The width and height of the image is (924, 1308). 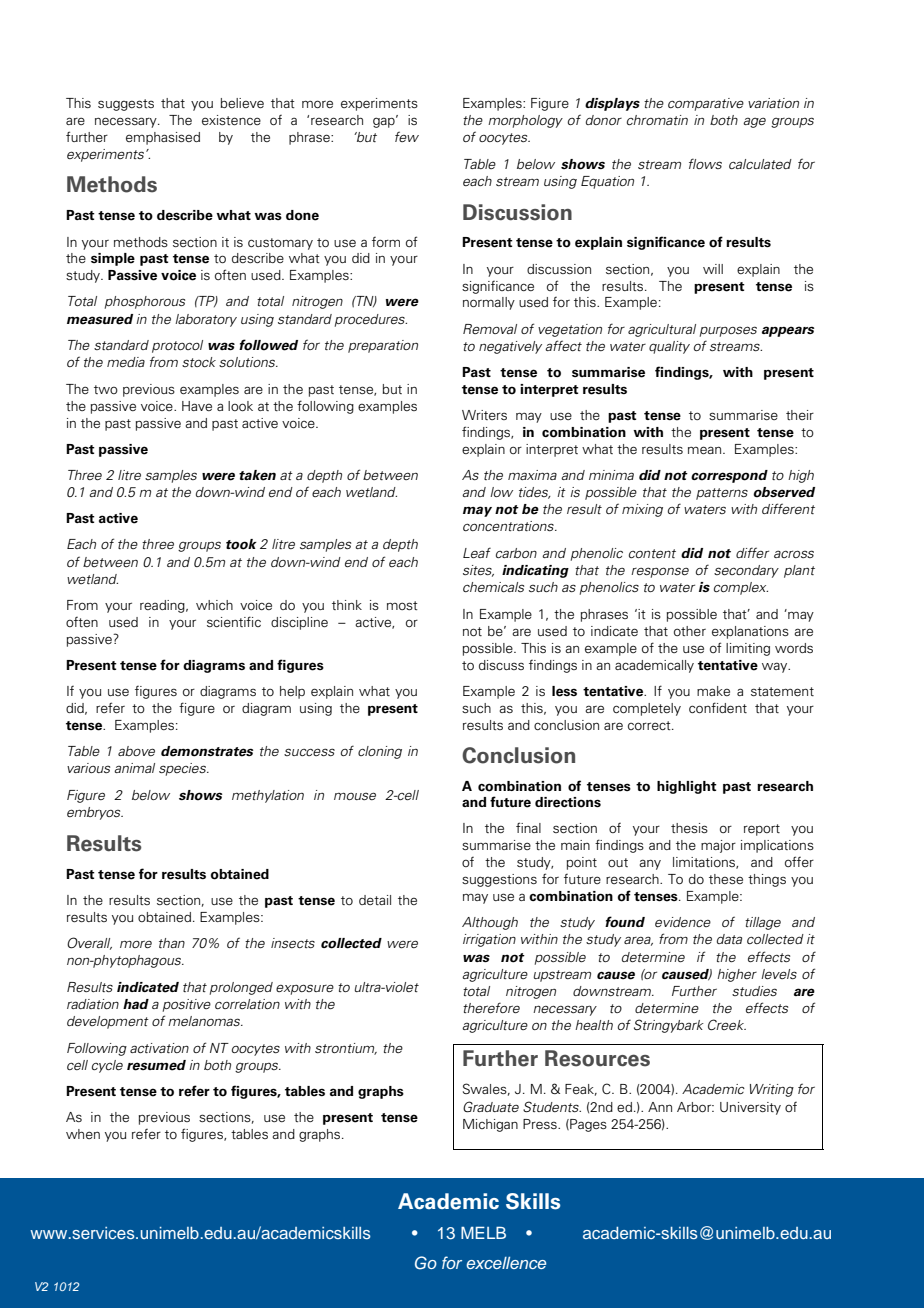 I want to click on emphasised, so click(x=163, y=138).
